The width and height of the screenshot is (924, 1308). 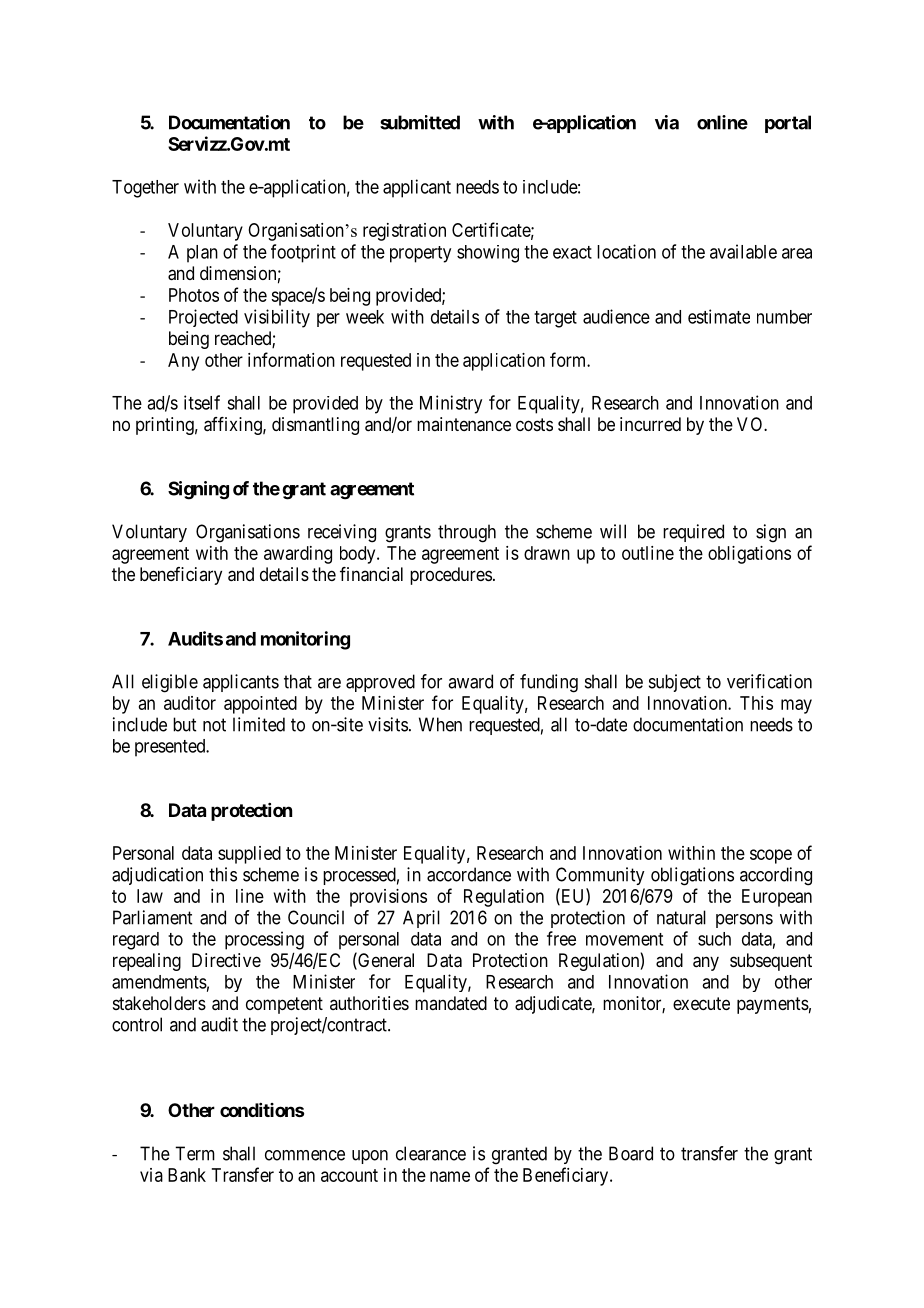 I want to click on persons, so click(x=744, y=921).
